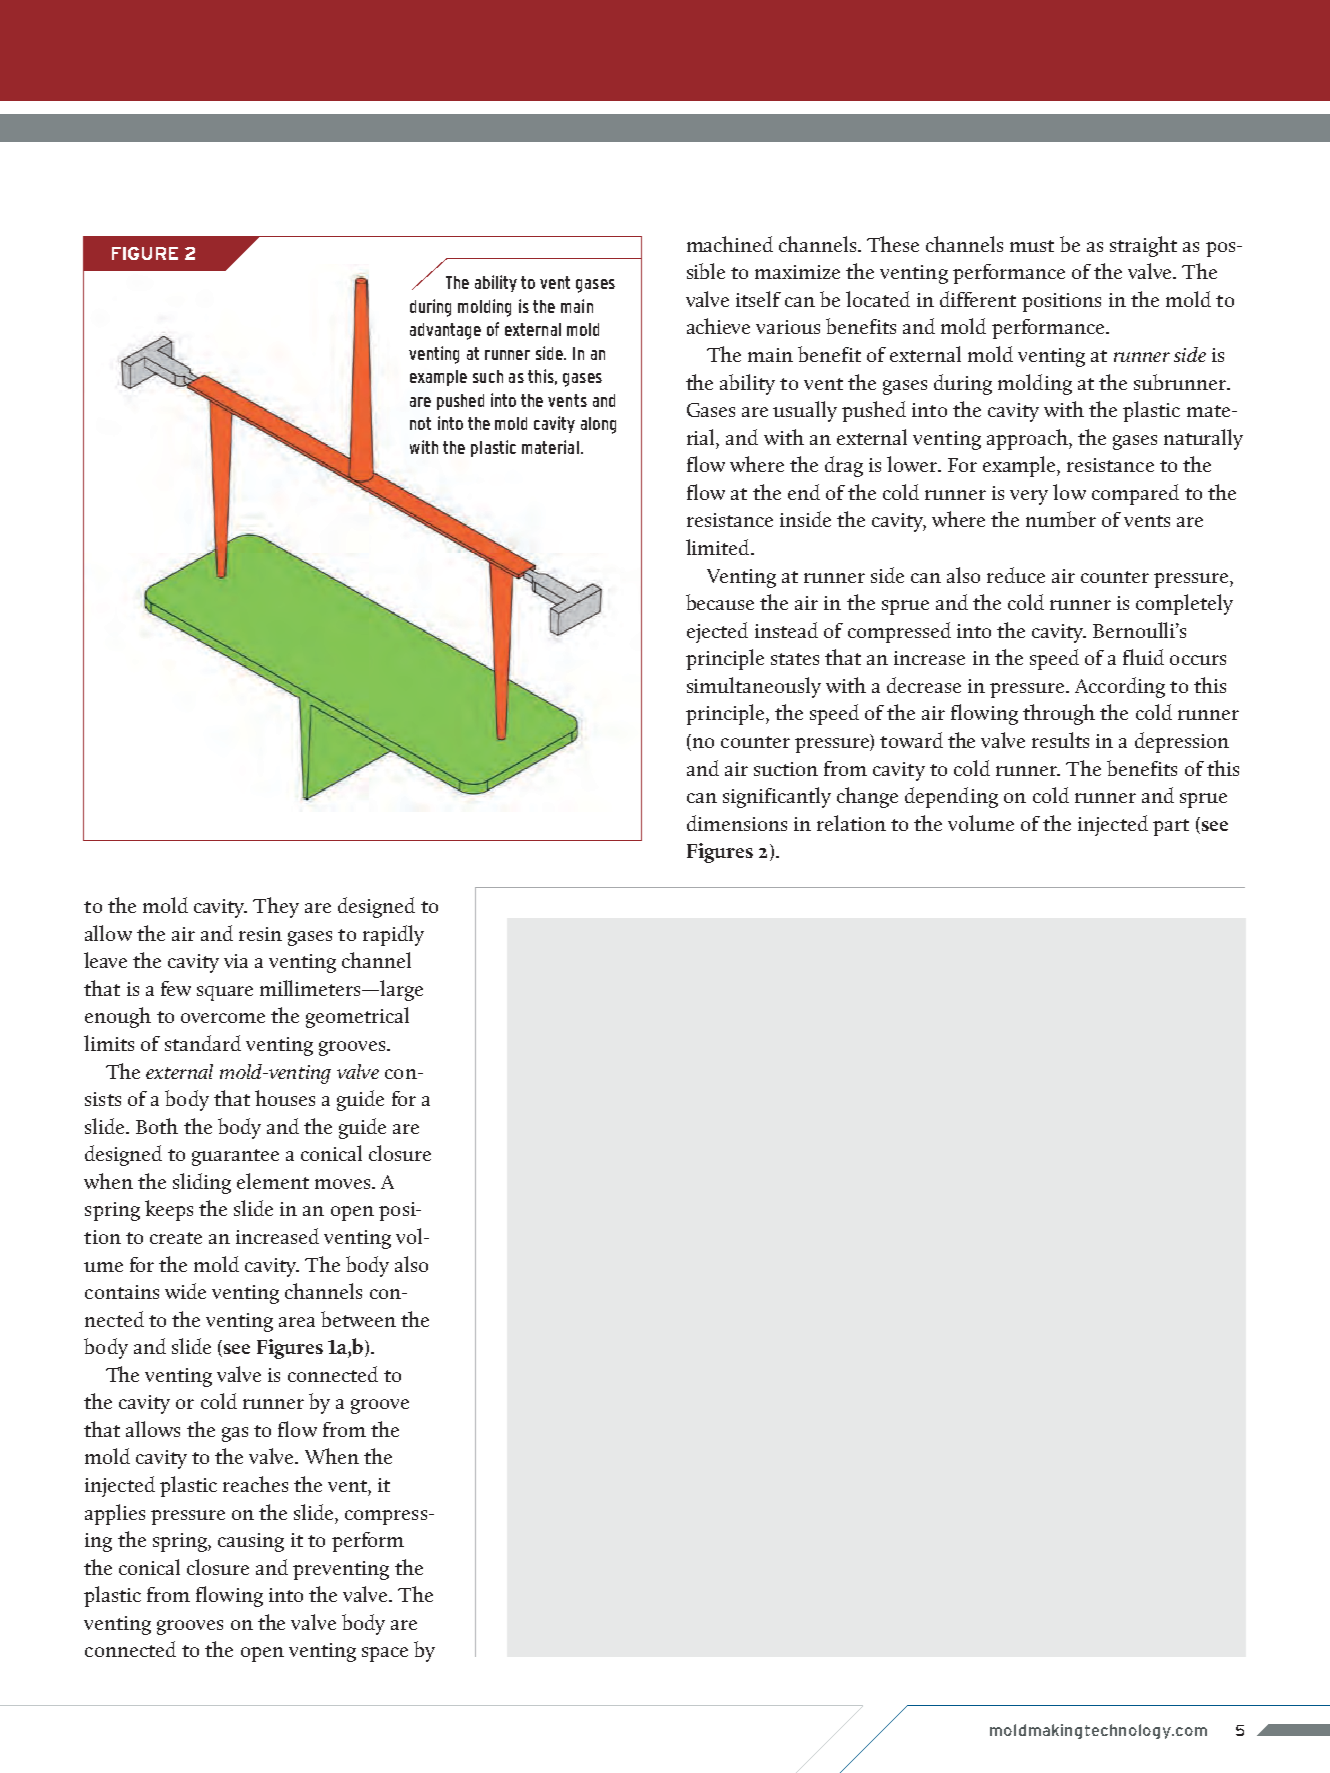 This screenshot has height=1773, width=1330. What do you see at coordinates (737, 823) in the screenshot?
I see `dimensions` at bounding box center [737, 823].
